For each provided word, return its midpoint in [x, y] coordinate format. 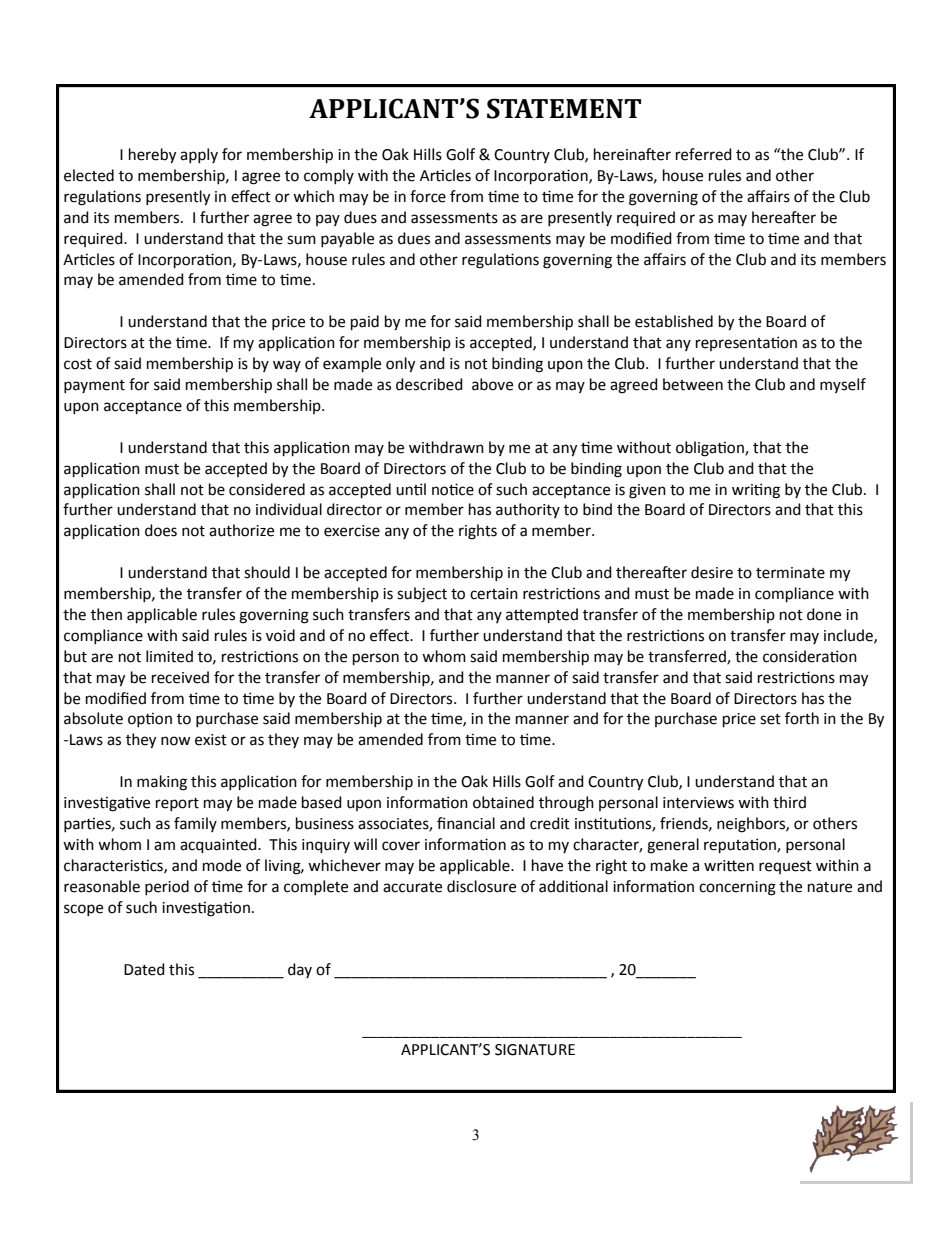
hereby [152, 156]
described [429, 384]
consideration [810, 656]
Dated [144, 969]
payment [94, 386]
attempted [542, 616]
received [180, 677]
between [693, 384]
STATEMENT [564, 108]
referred [704, 154]
